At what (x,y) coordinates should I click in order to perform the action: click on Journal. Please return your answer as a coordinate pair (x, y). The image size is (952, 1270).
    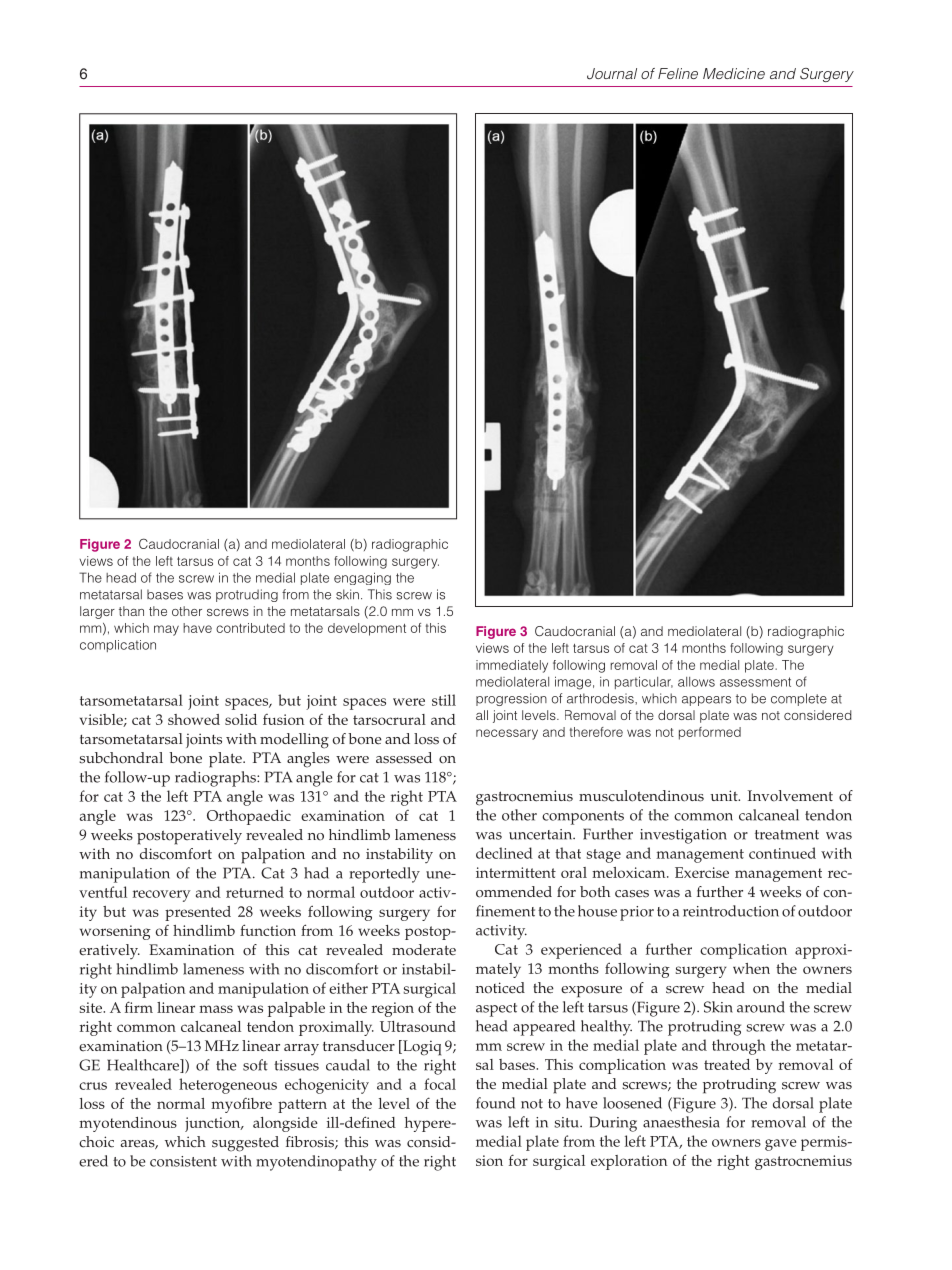
    Looking at the image, I should click on (612, 74).
